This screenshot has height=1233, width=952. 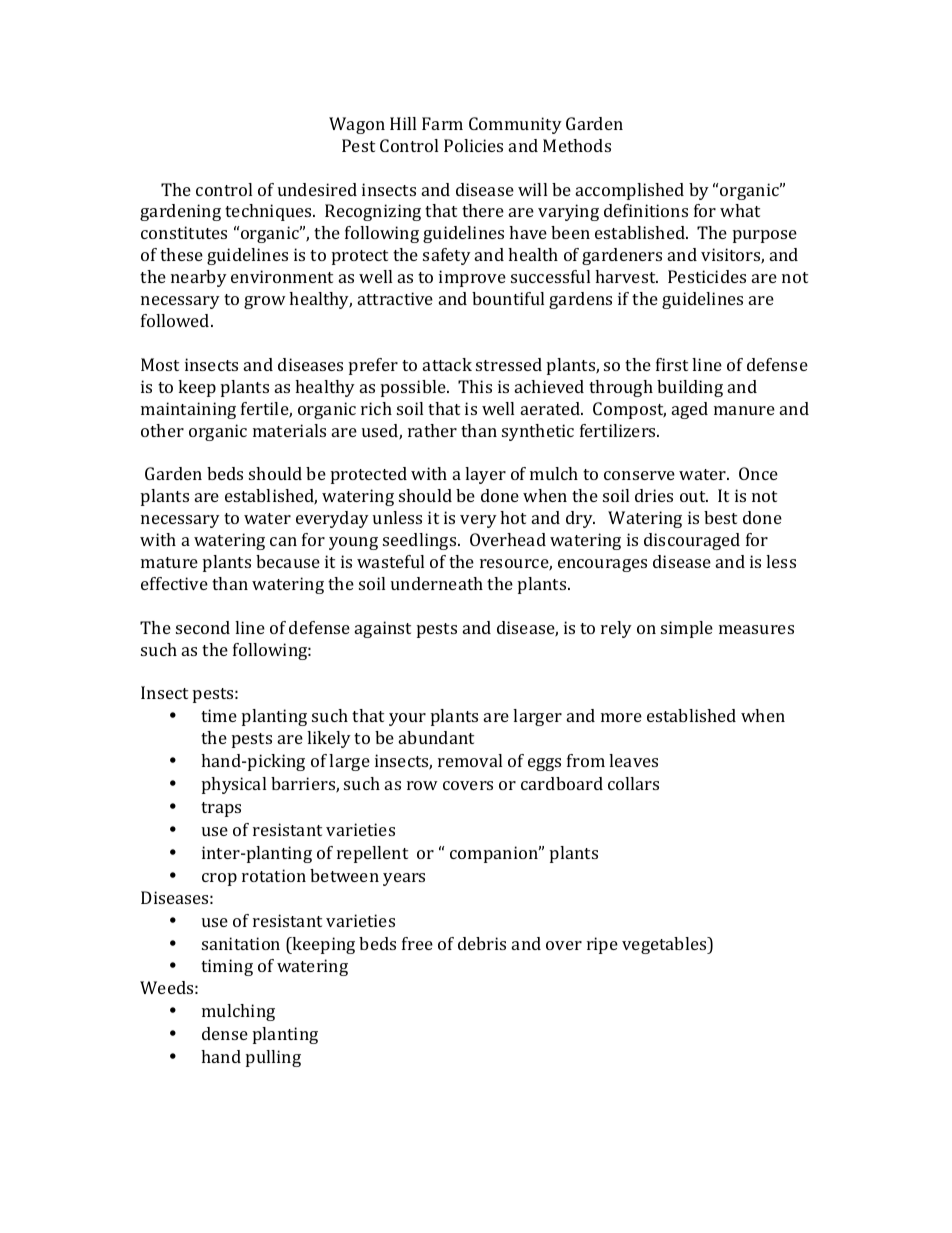 What do you see at coordinates (630, 191) in the screenshot?
I see `accomplished` at bounding box center [630, 191].
